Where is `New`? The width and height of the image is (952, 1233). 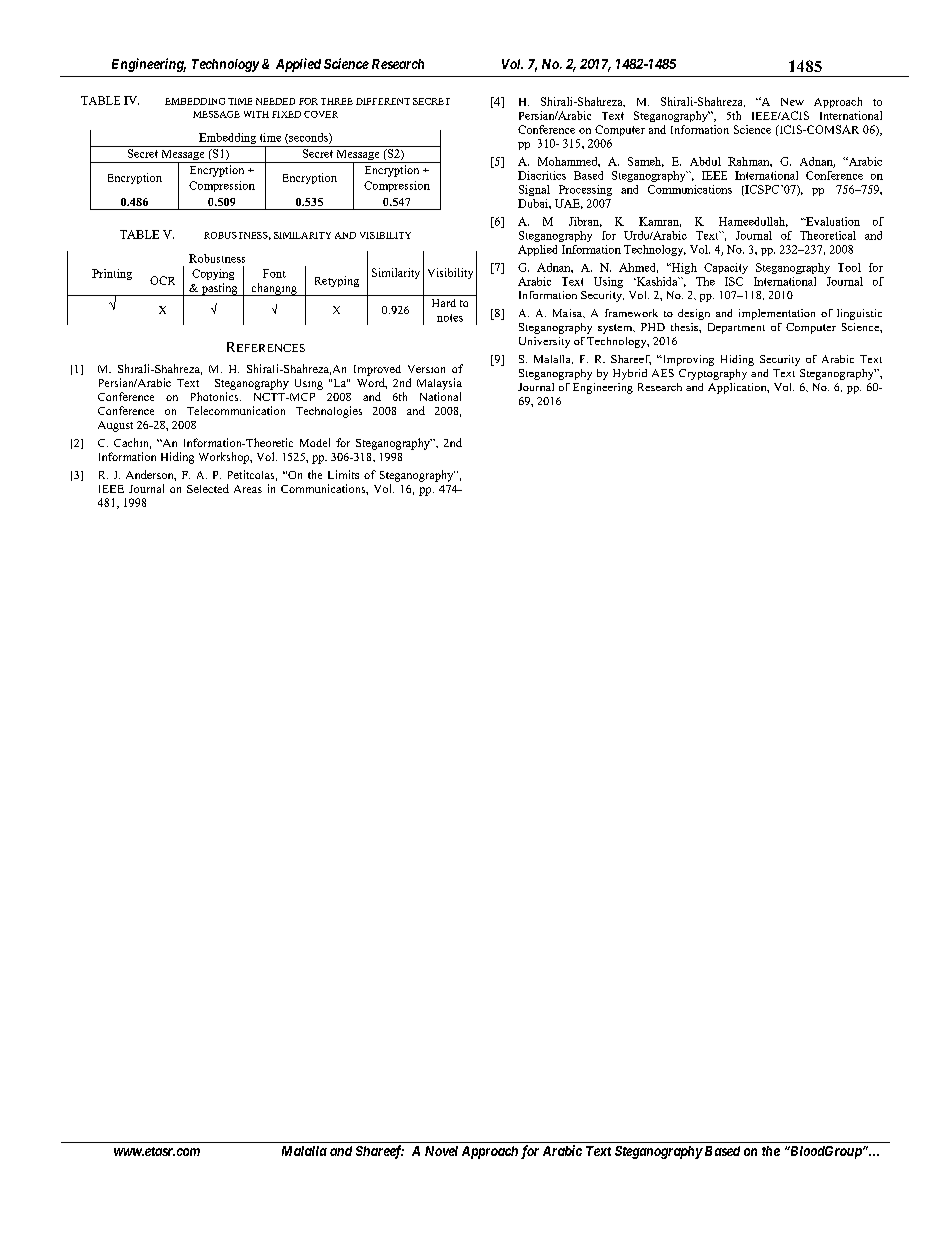
New is located at coordinates (792, 102).
